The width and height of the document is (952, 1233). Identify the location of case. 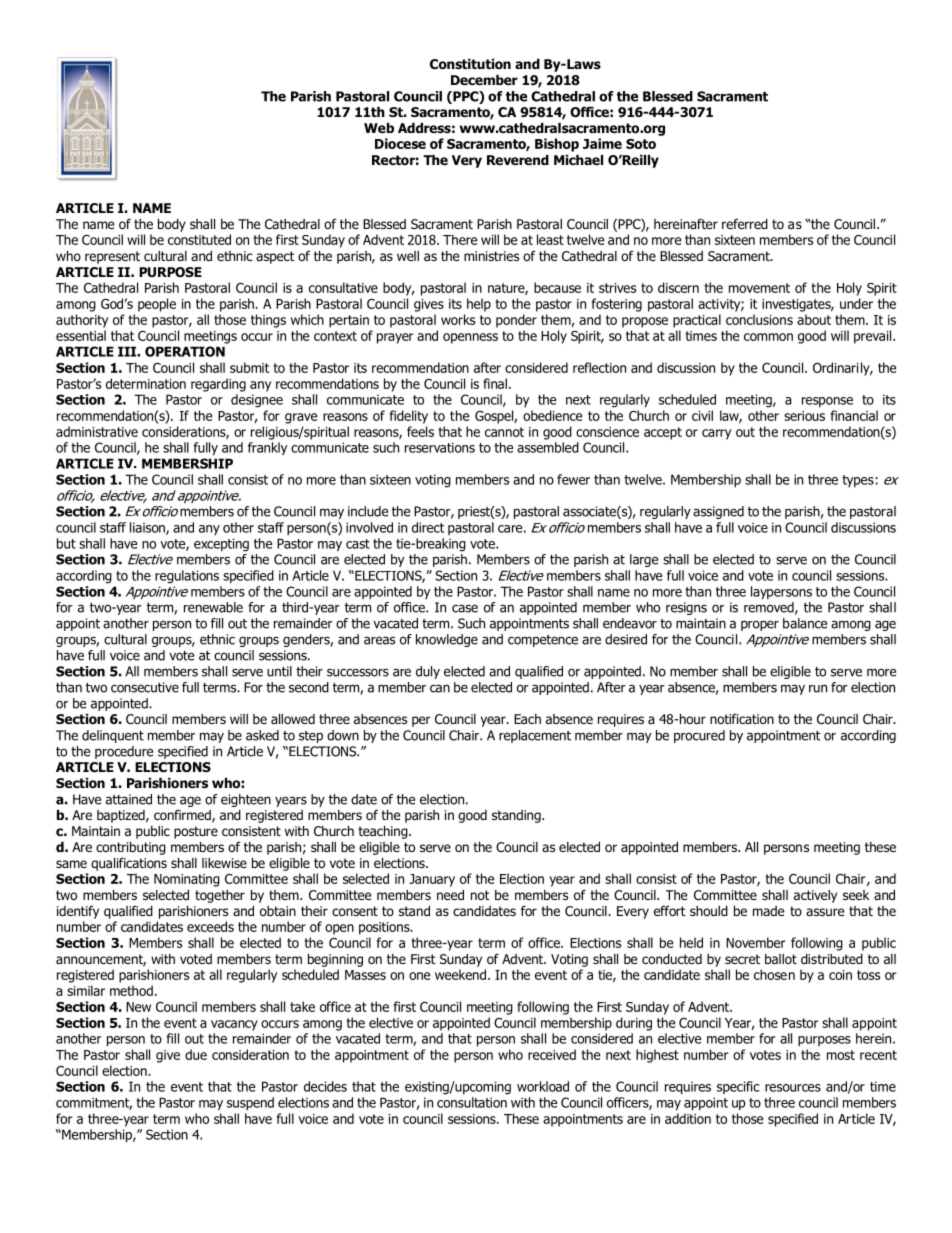
(465, 608).
